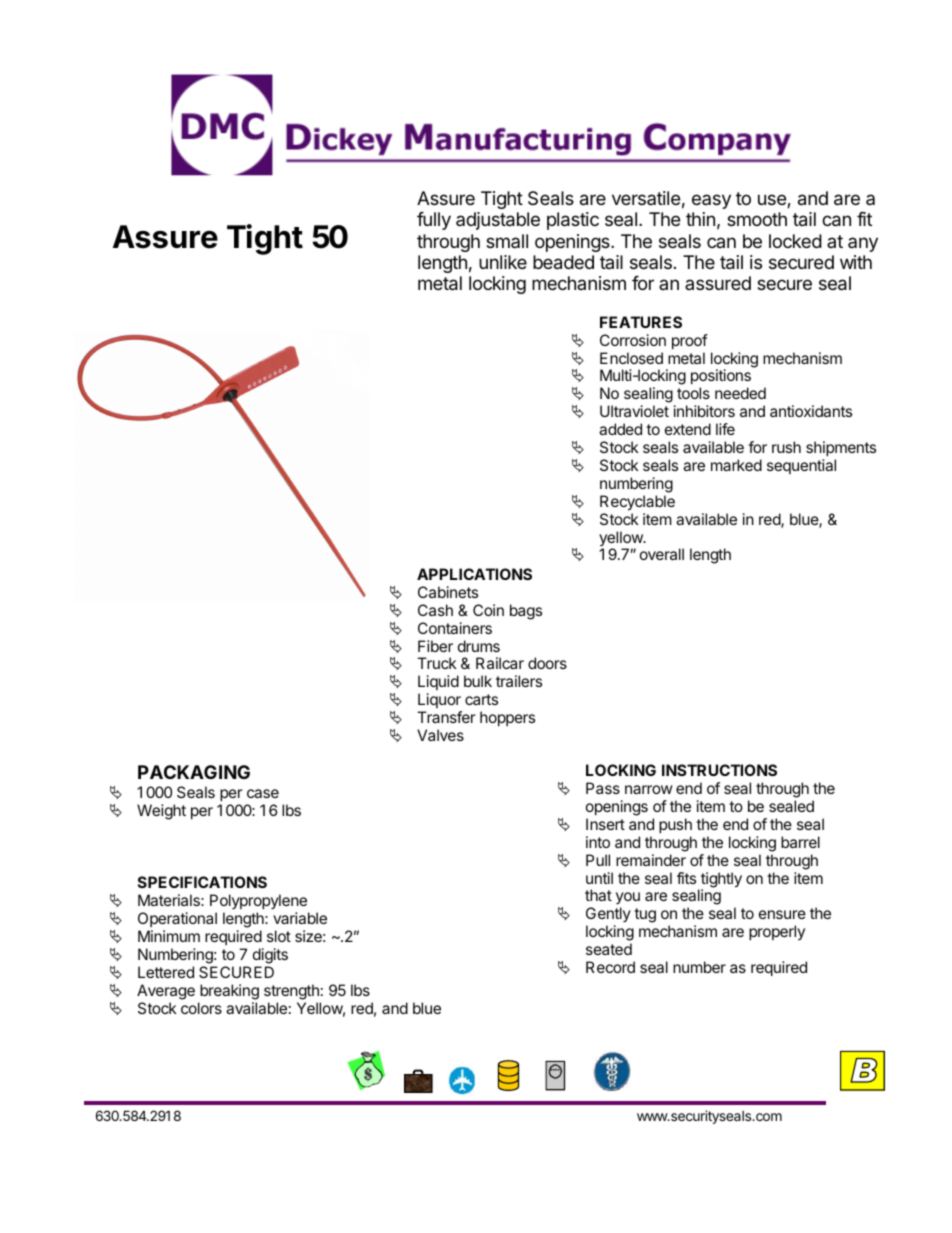 The height and width of the screenshot is (1233, 952). I want to click on properly, so click(777, 932).
